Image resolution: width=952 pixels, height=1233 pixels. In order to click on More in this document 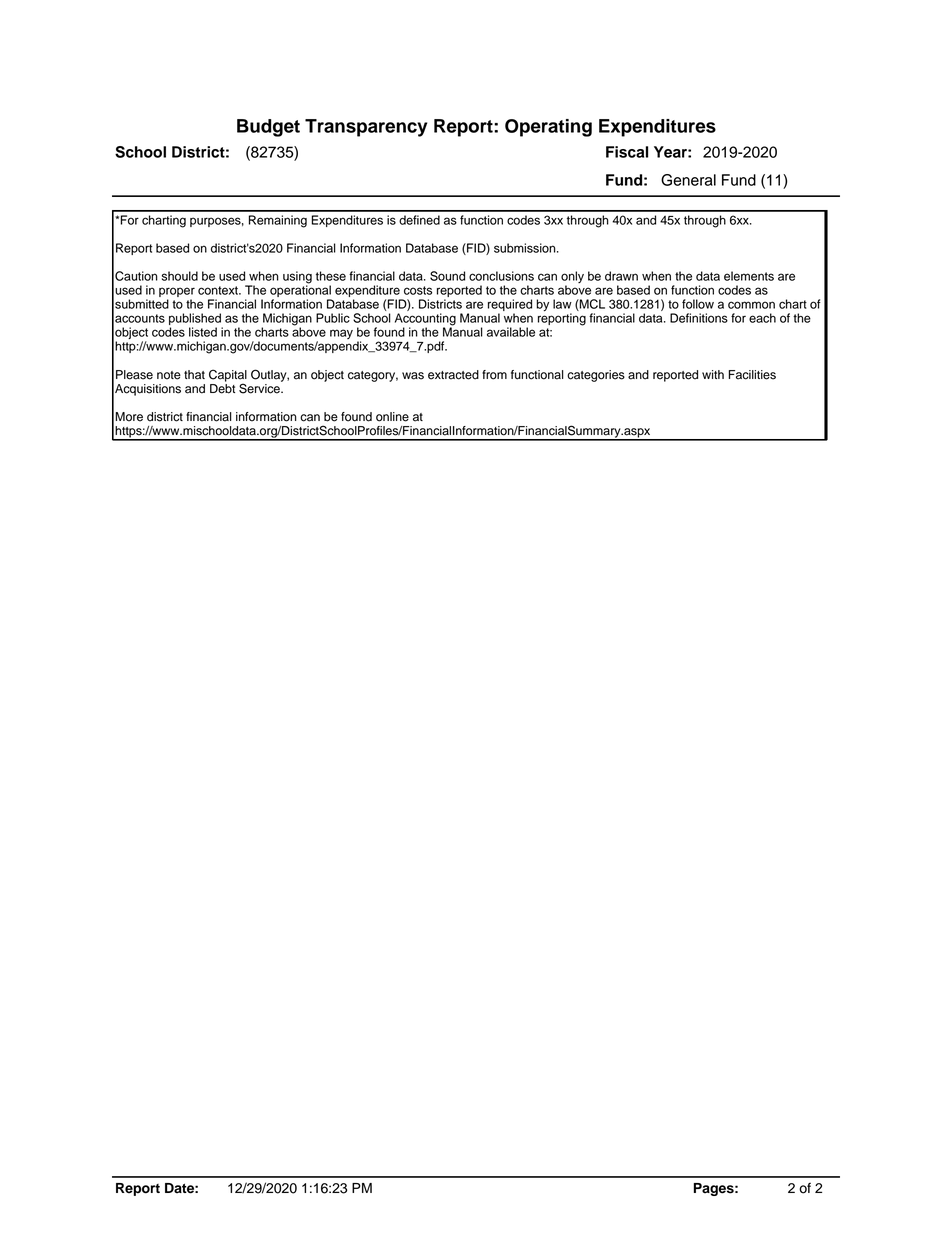, I will do `click(129, 417)`.
